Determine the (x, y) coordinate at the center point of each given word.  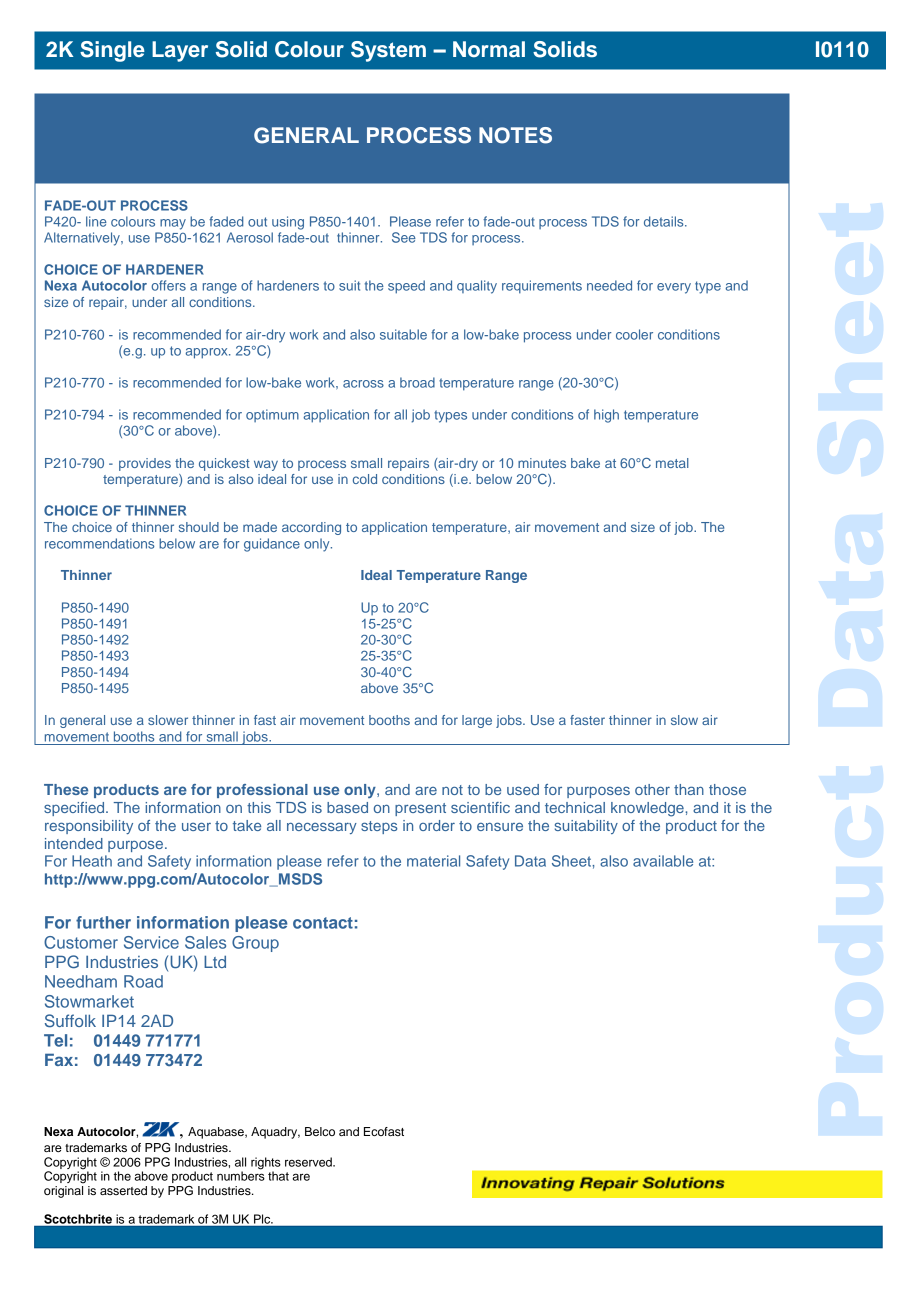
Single (112, 51)
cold (365, 479)
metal (672, 463)
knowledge (648, 809)
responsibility (89, 827)
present (420, 809)
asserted (123, 1190)
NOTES (515, 135)
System (388, 51)
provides (145, 464)
